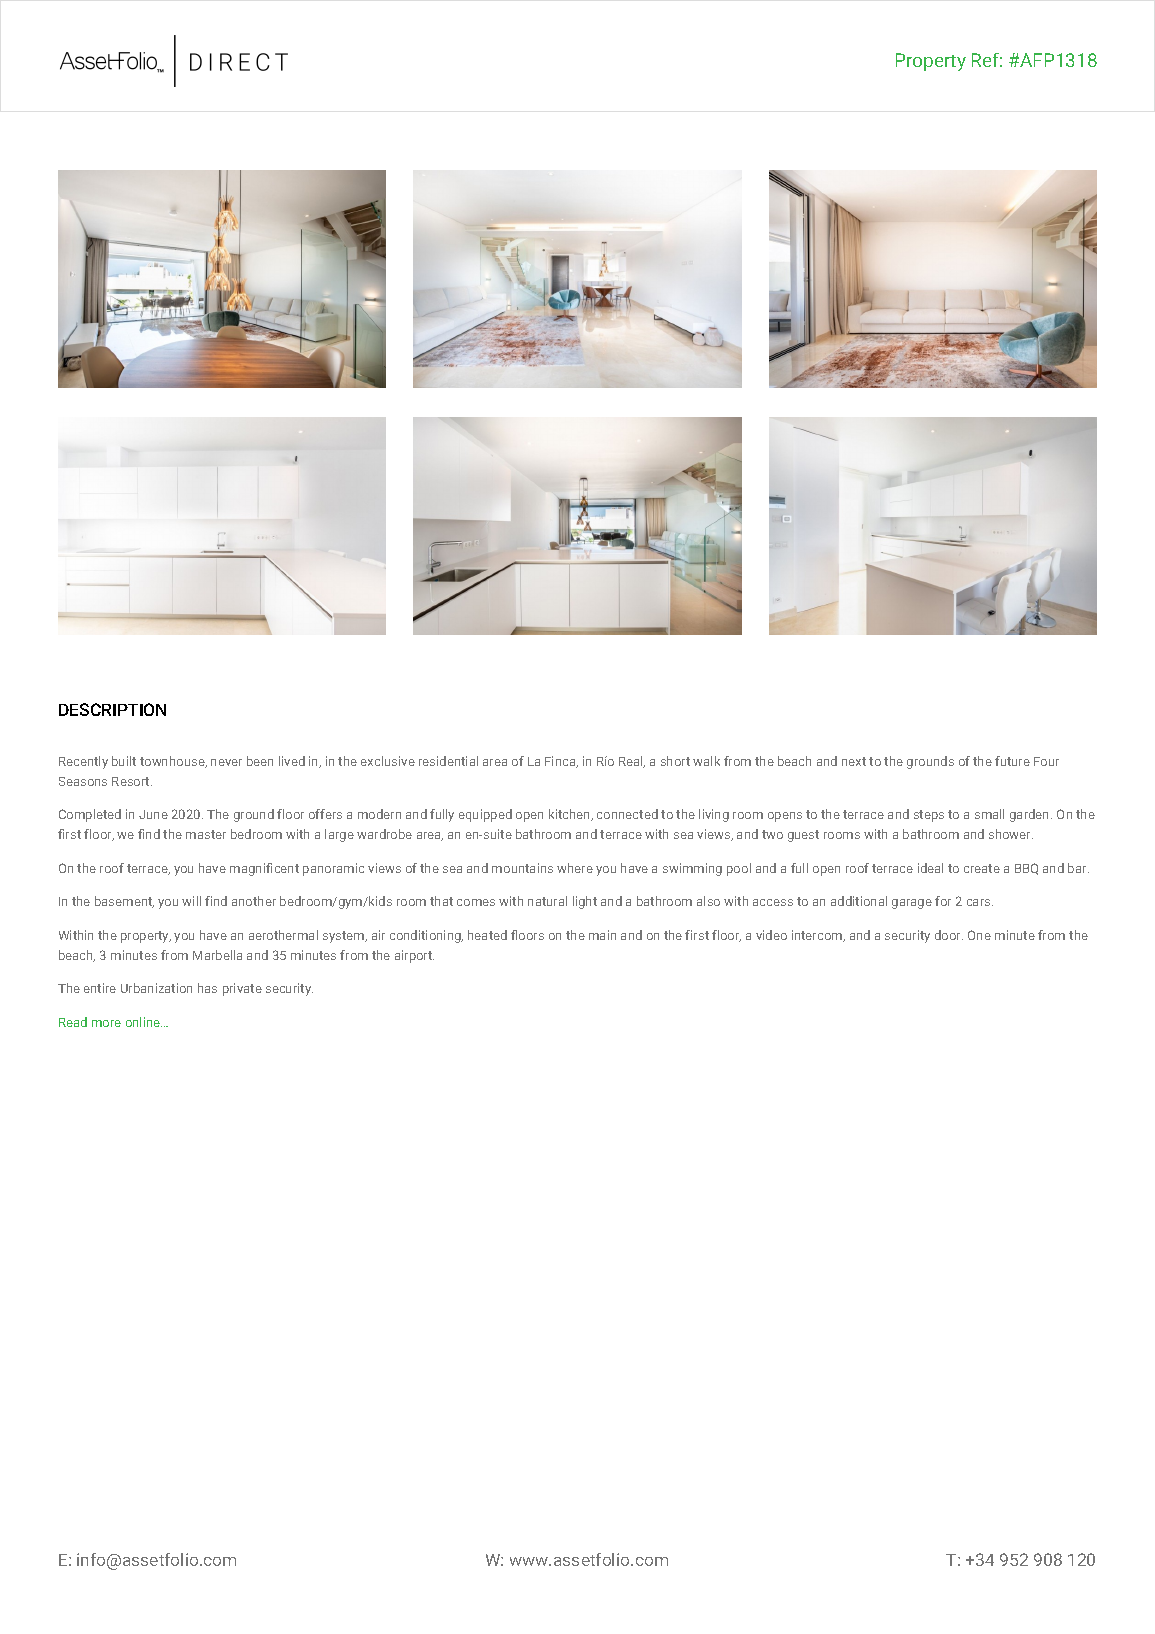  I want to click on DESCRIPTION, so click(112, 709).
